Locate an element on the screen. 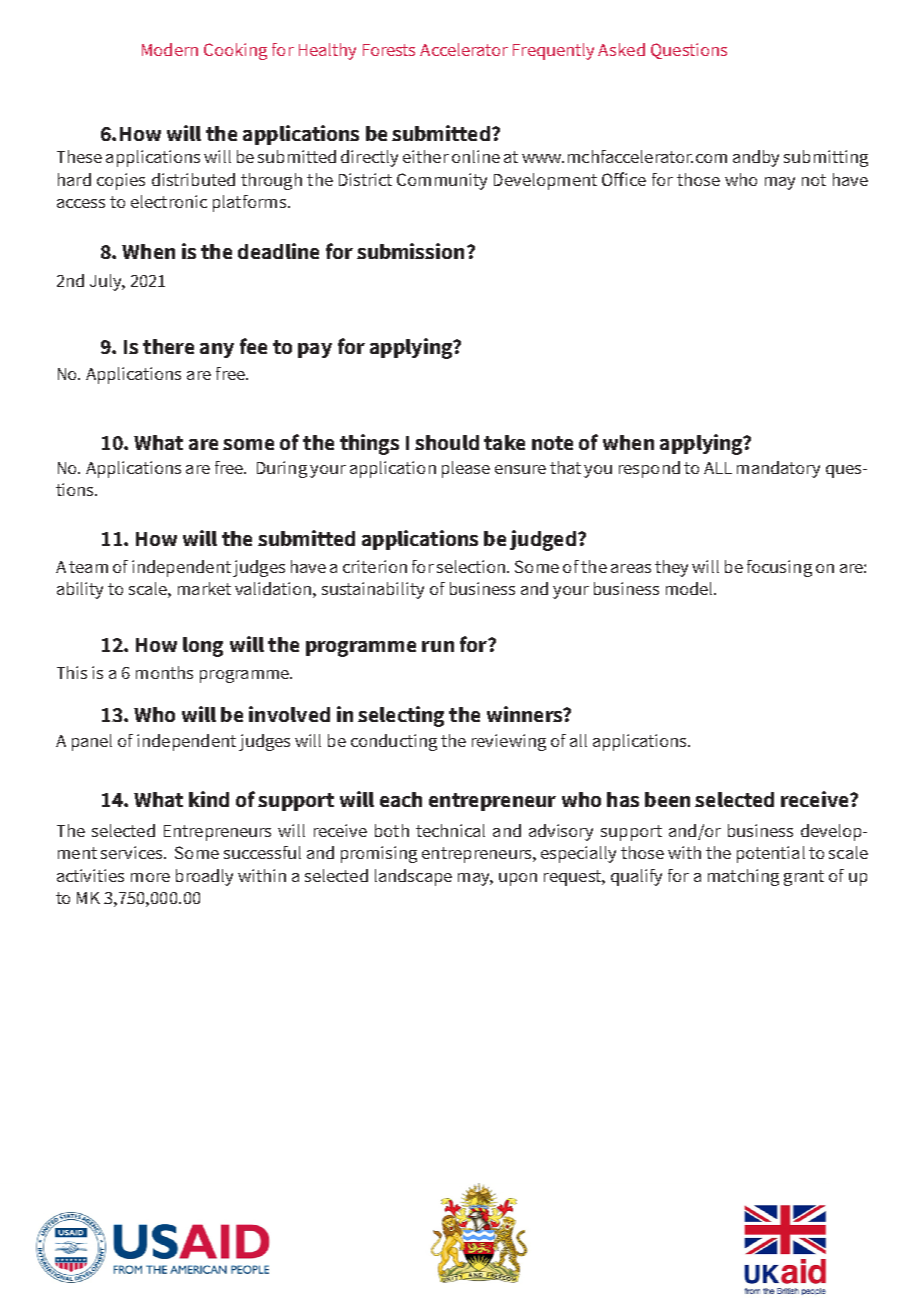  potential is located at coordinates (771, 854).
